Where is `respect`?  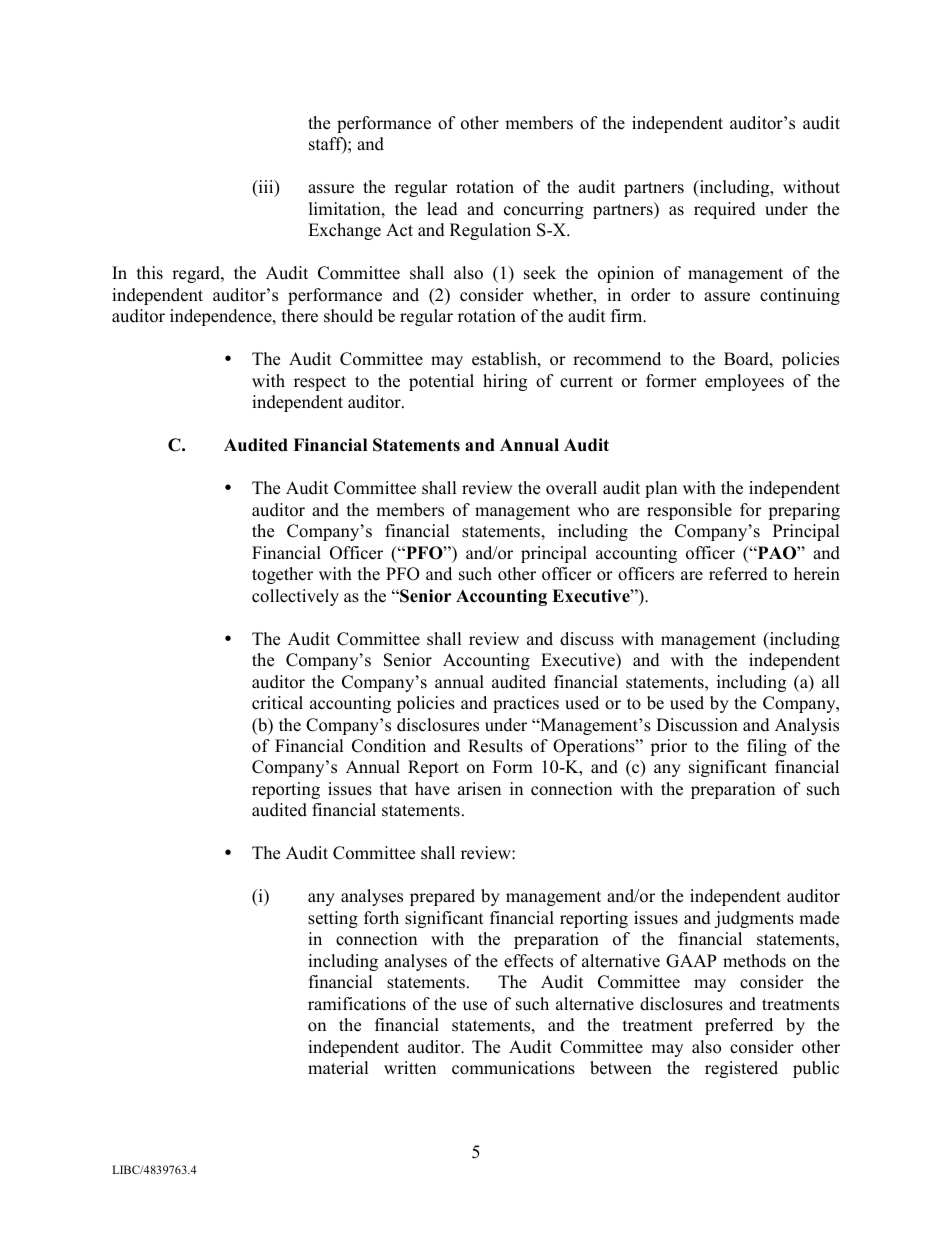 respect is located at coordinates (320, 383).
